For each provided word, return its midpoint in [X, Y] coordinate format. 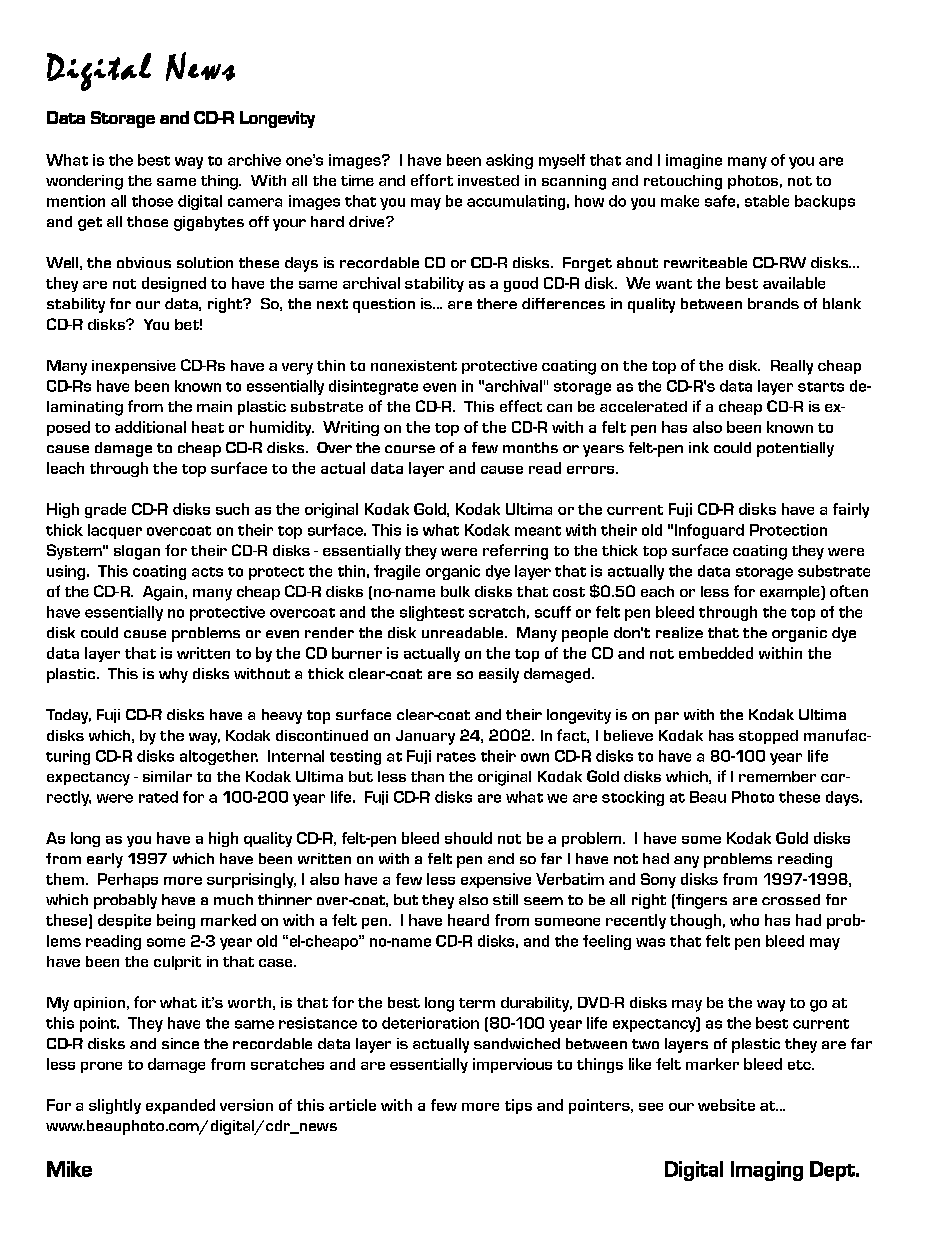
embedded [716, 653]
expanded [180, 1106]
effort [432, 180]
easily [499, 675]
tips [518, 1106]
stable [767, 201]
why [173, 675]
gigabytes [209, 223]
